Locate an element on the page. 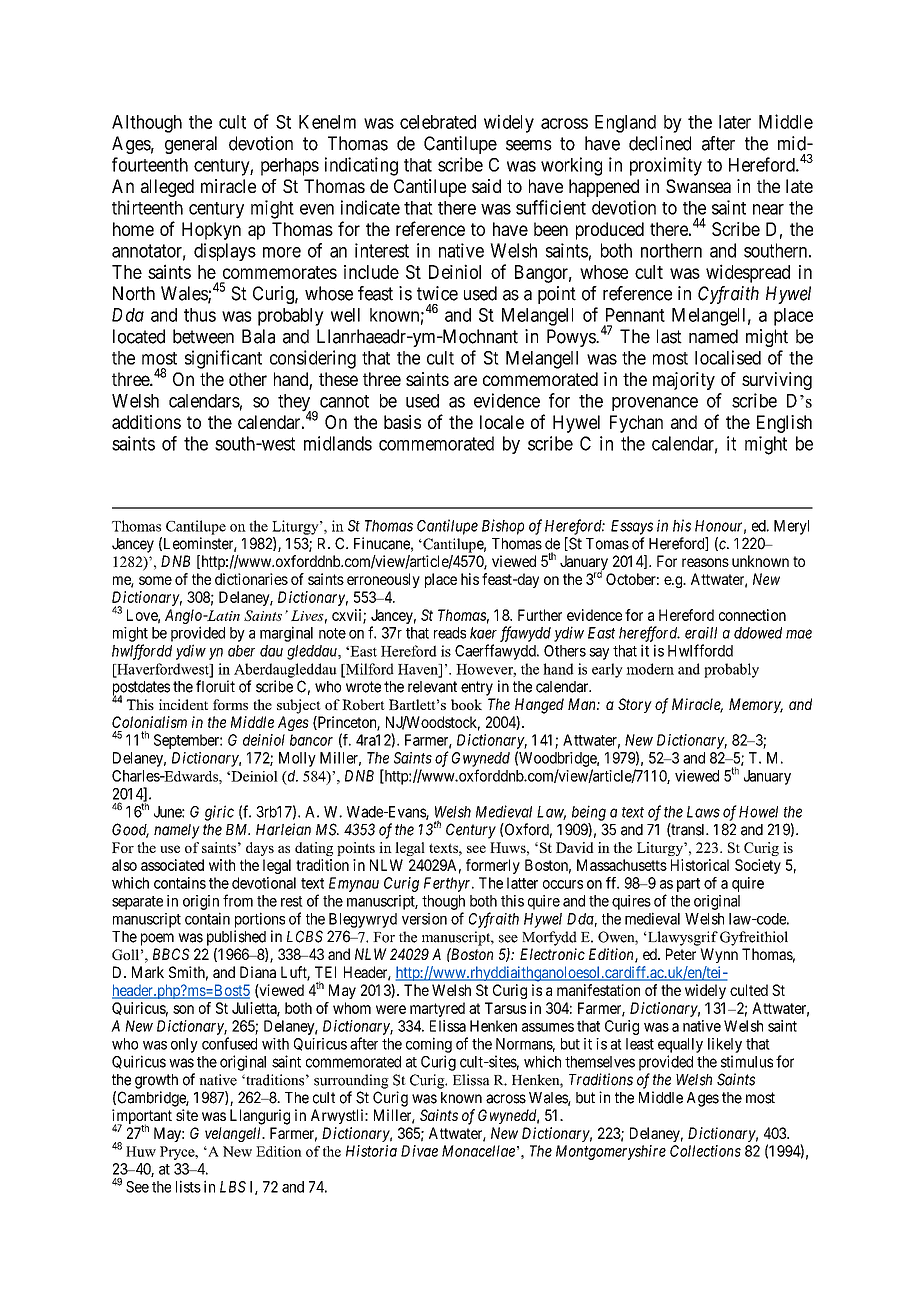 The height and width of the image is (1308, 924). Memory is located at coordinates (756, 705).
